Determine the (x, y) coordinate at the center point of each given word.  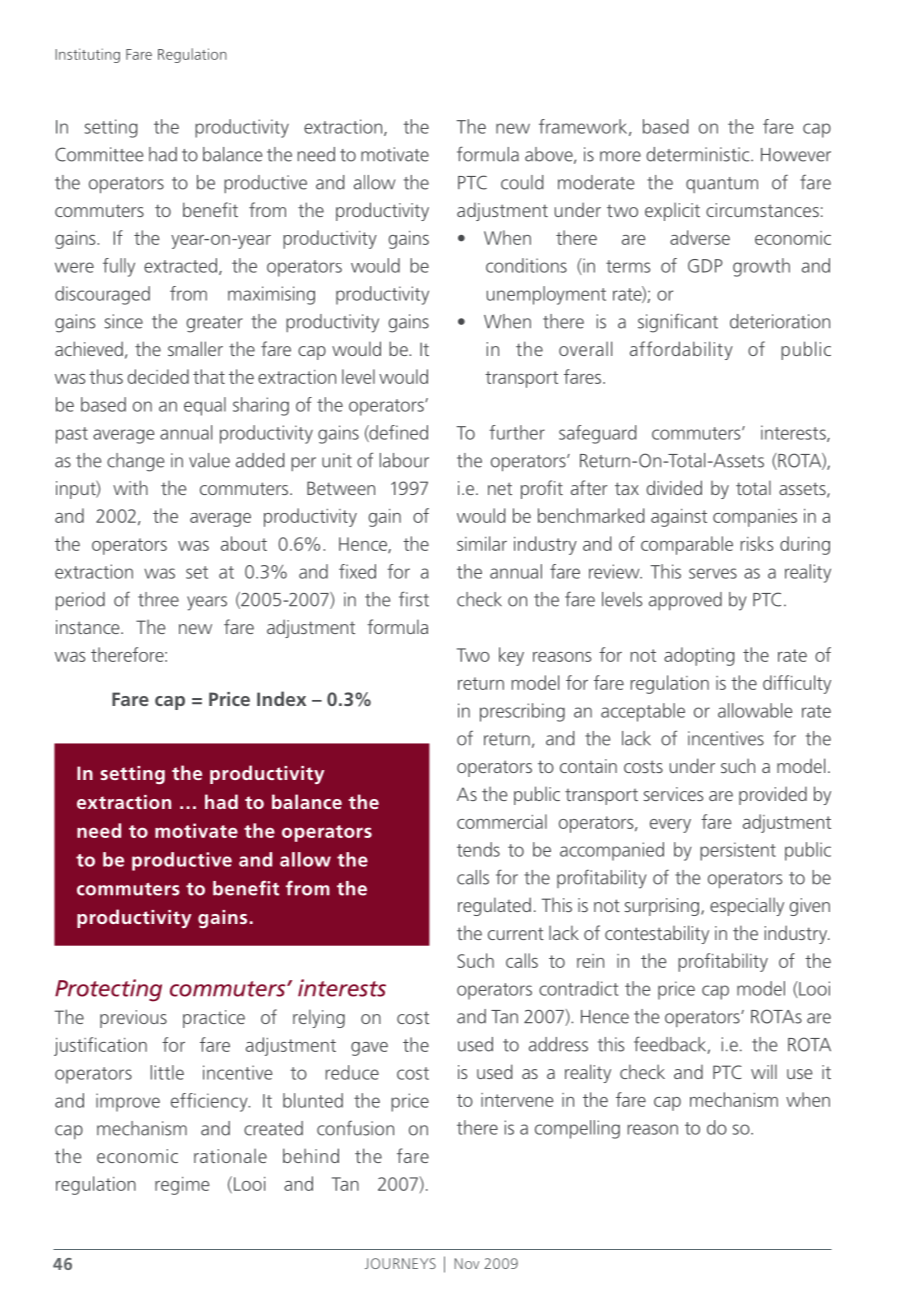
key (511, 656)
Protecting (108, 990)
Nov (467, 1263)
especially (747, 907)
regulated (494, 906)
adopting (699, 656)
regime (182, 1186)
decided (158, 376)
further (517, 432)
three (158, 599)
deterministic (699, 154)
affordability (681, 350)
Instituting (87, 55)
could (522, 182)
